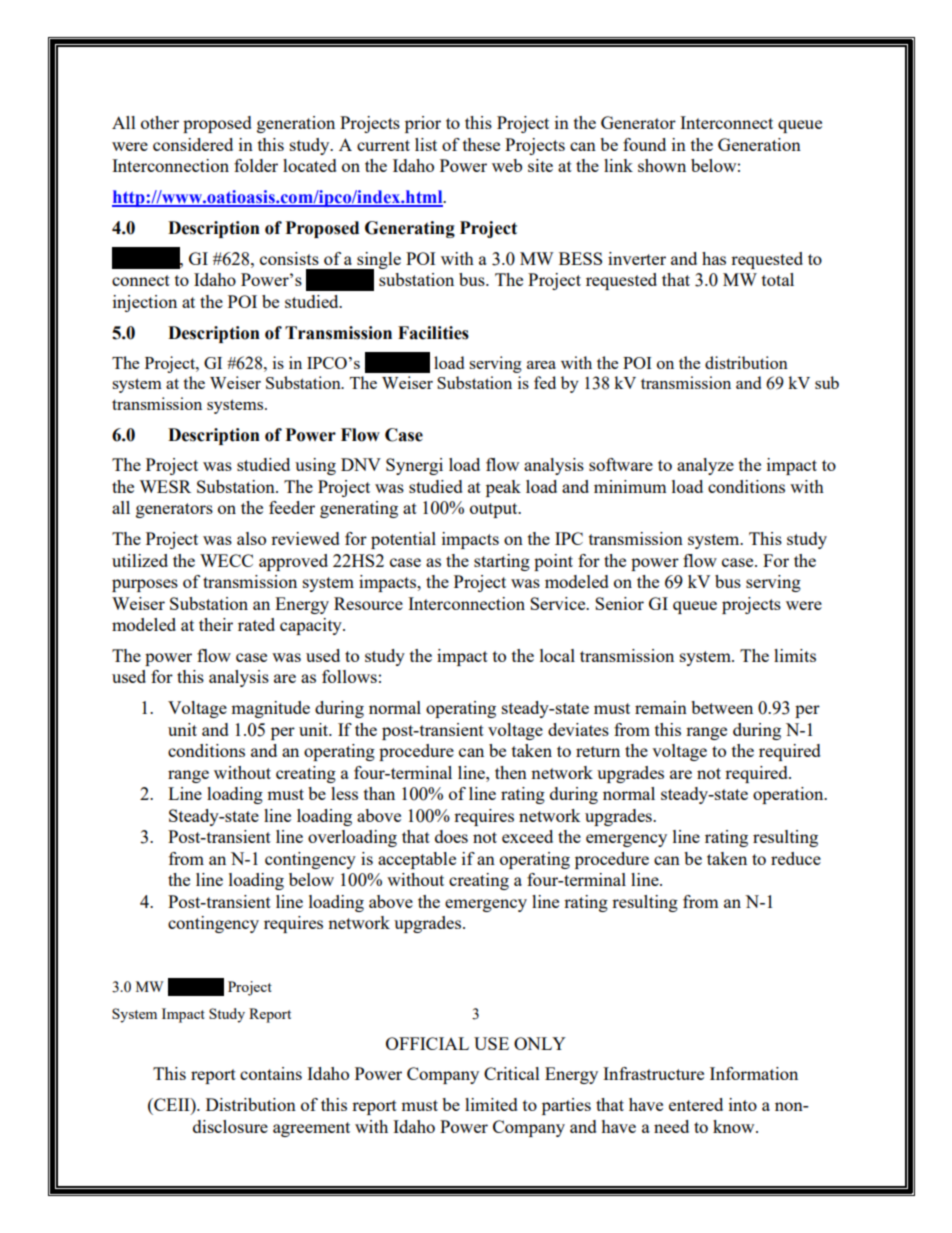  Describe the element at coordinates (271, 1073) in the image. I see `contains` at that location.
